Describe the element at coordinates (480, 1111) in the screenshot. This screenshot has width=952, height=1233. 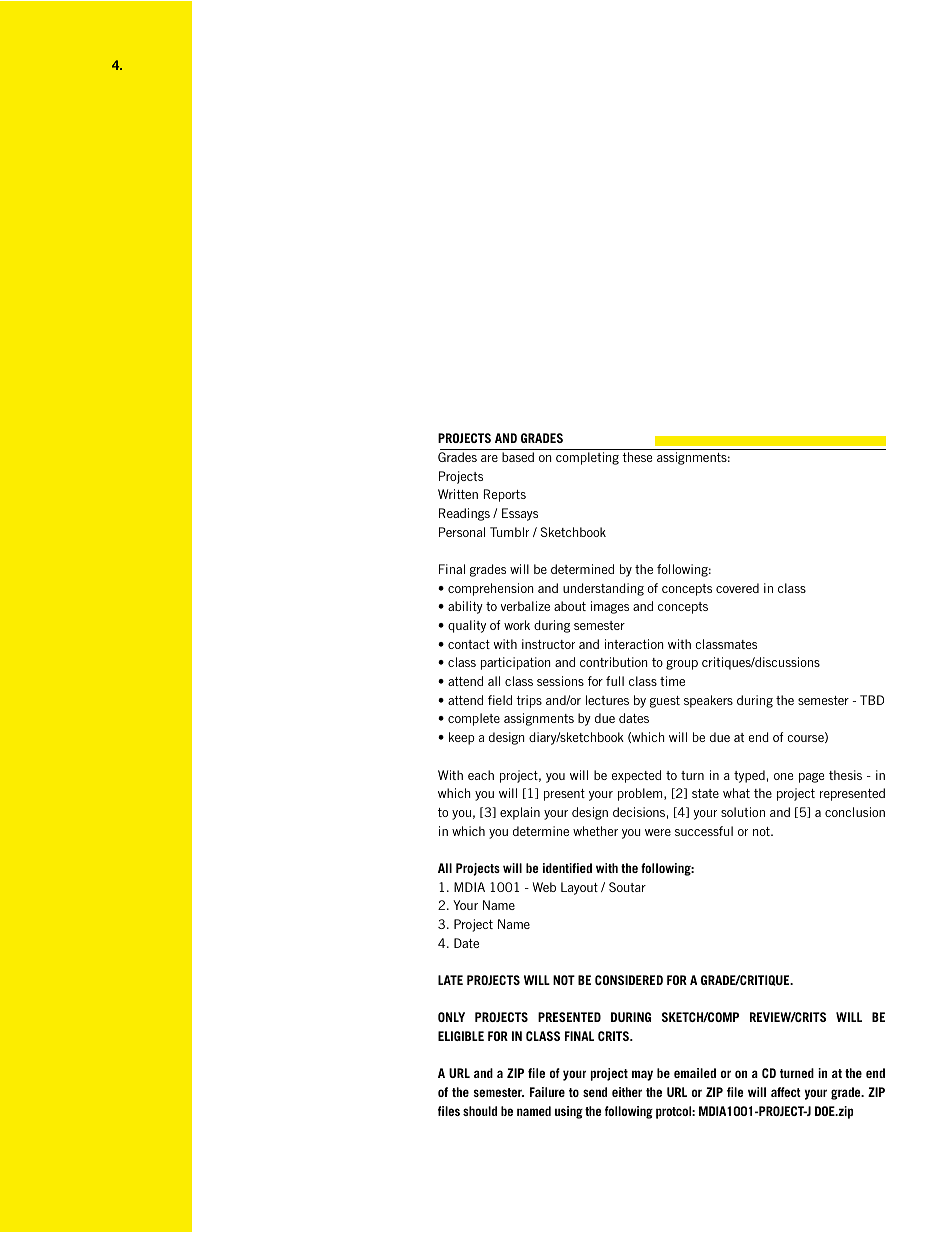
I see `should` at that location.
